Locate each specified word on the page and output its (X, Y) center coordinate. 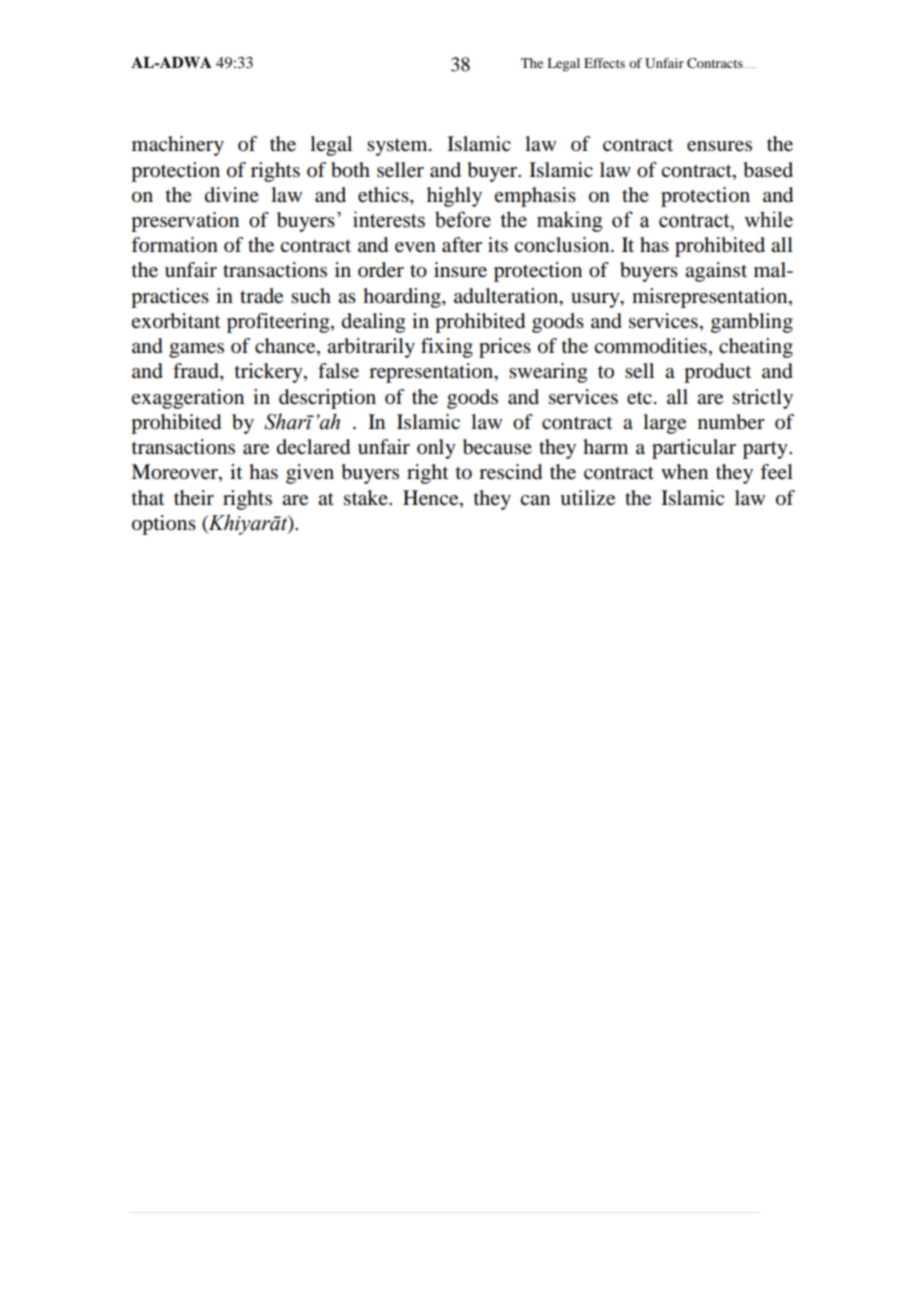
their (194, 498)
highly (454, 197)
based (768, 170)
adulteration (507, 296)
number (731, 422)
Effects (604, 63)
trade (261, 296)
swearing (548, 373)
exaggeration (187, 399)
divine (232, 195)
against (716, 272)
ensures (719, 146)
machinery (178, 146)
